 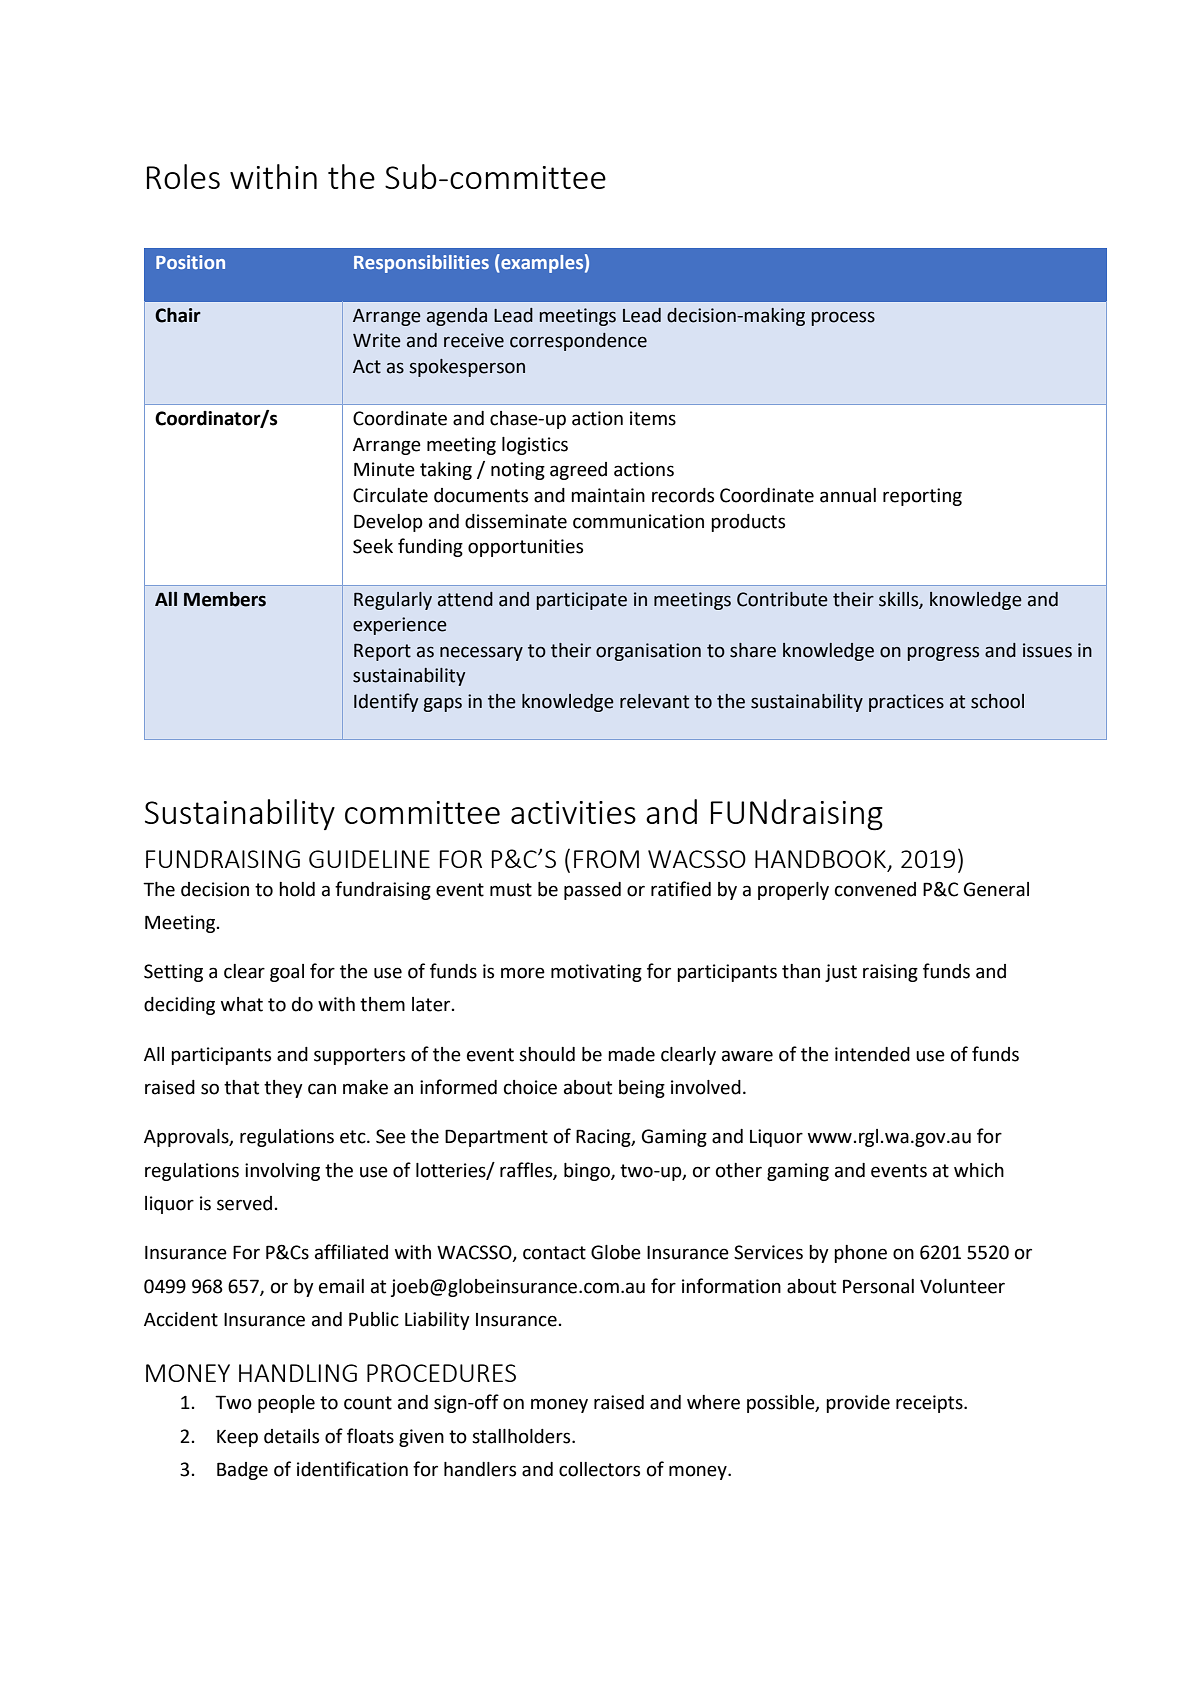 I want to click on participate, so click(x=582, y=601).
